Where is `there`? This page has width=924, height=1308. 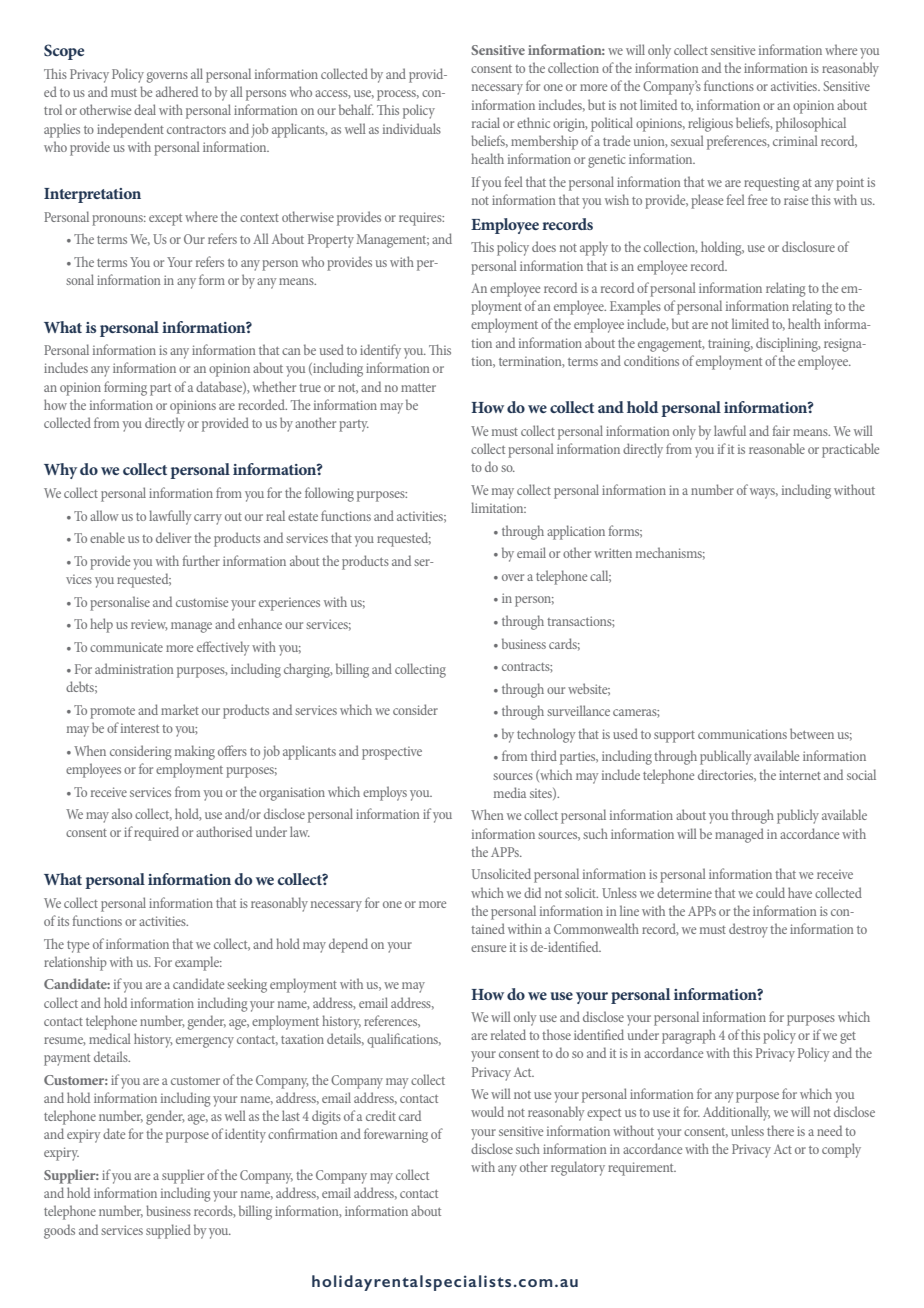 there is located at coordinates (780, 1130).
